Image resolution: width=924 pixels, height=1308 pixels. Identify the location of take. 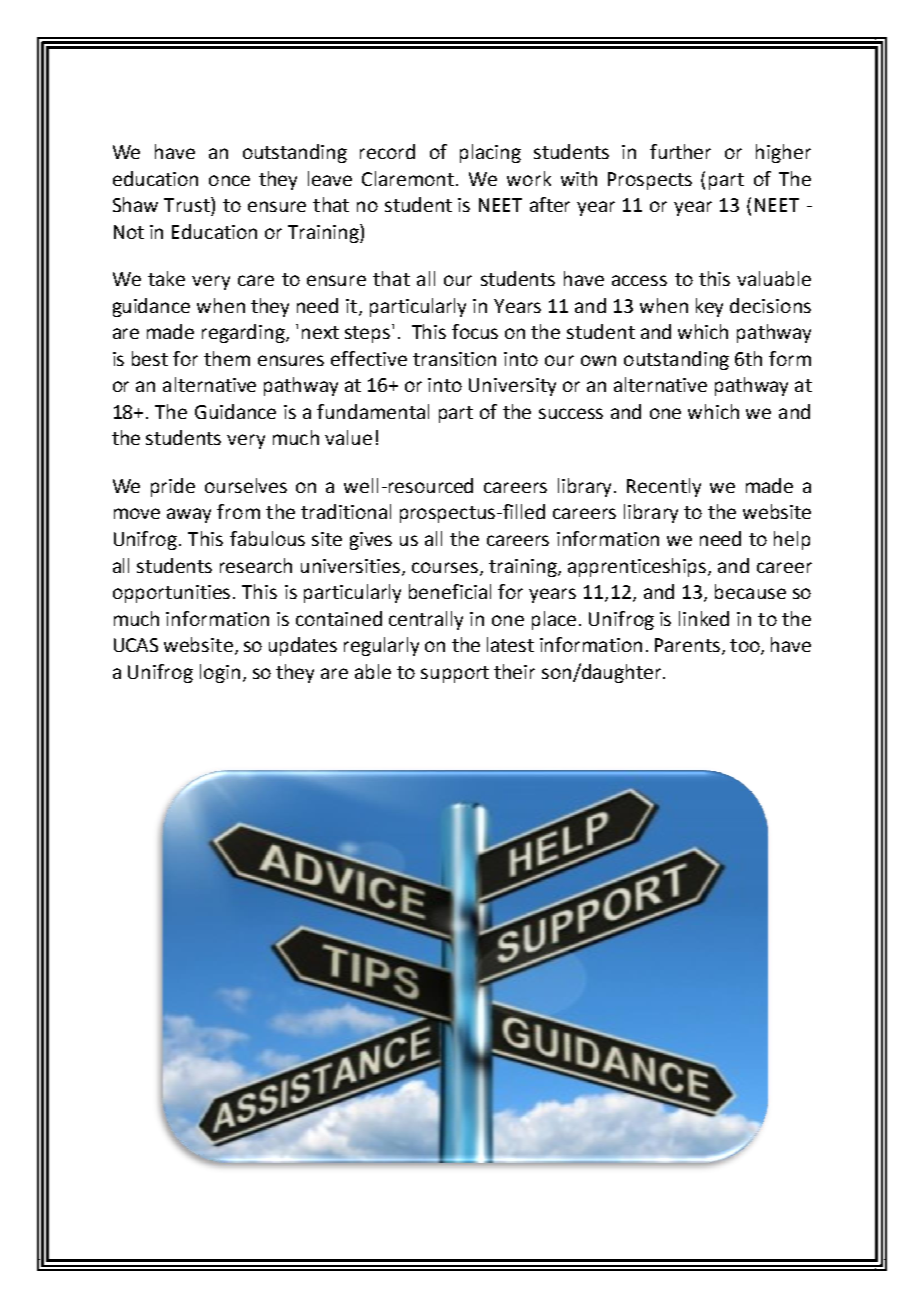
(166, 278).
